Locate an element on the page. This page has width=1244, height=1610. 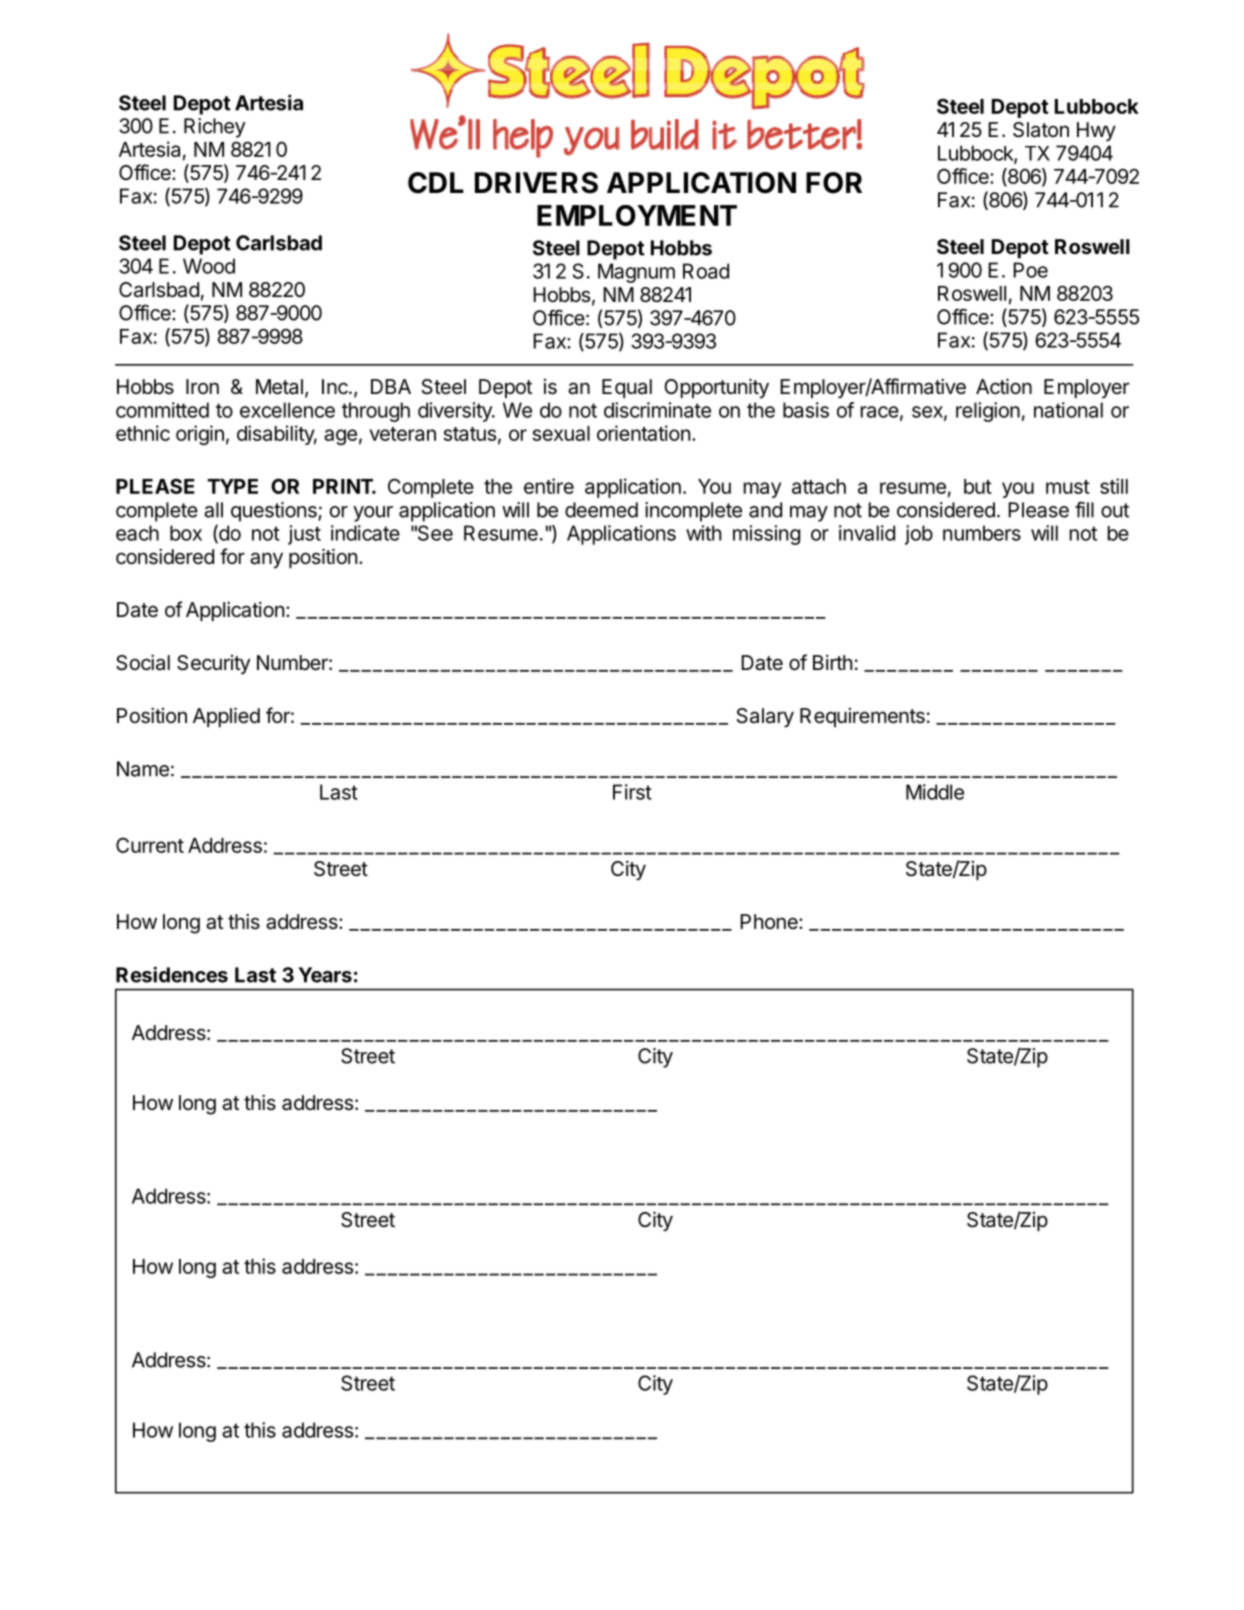
Equal is located at coordinates (627, 388).
